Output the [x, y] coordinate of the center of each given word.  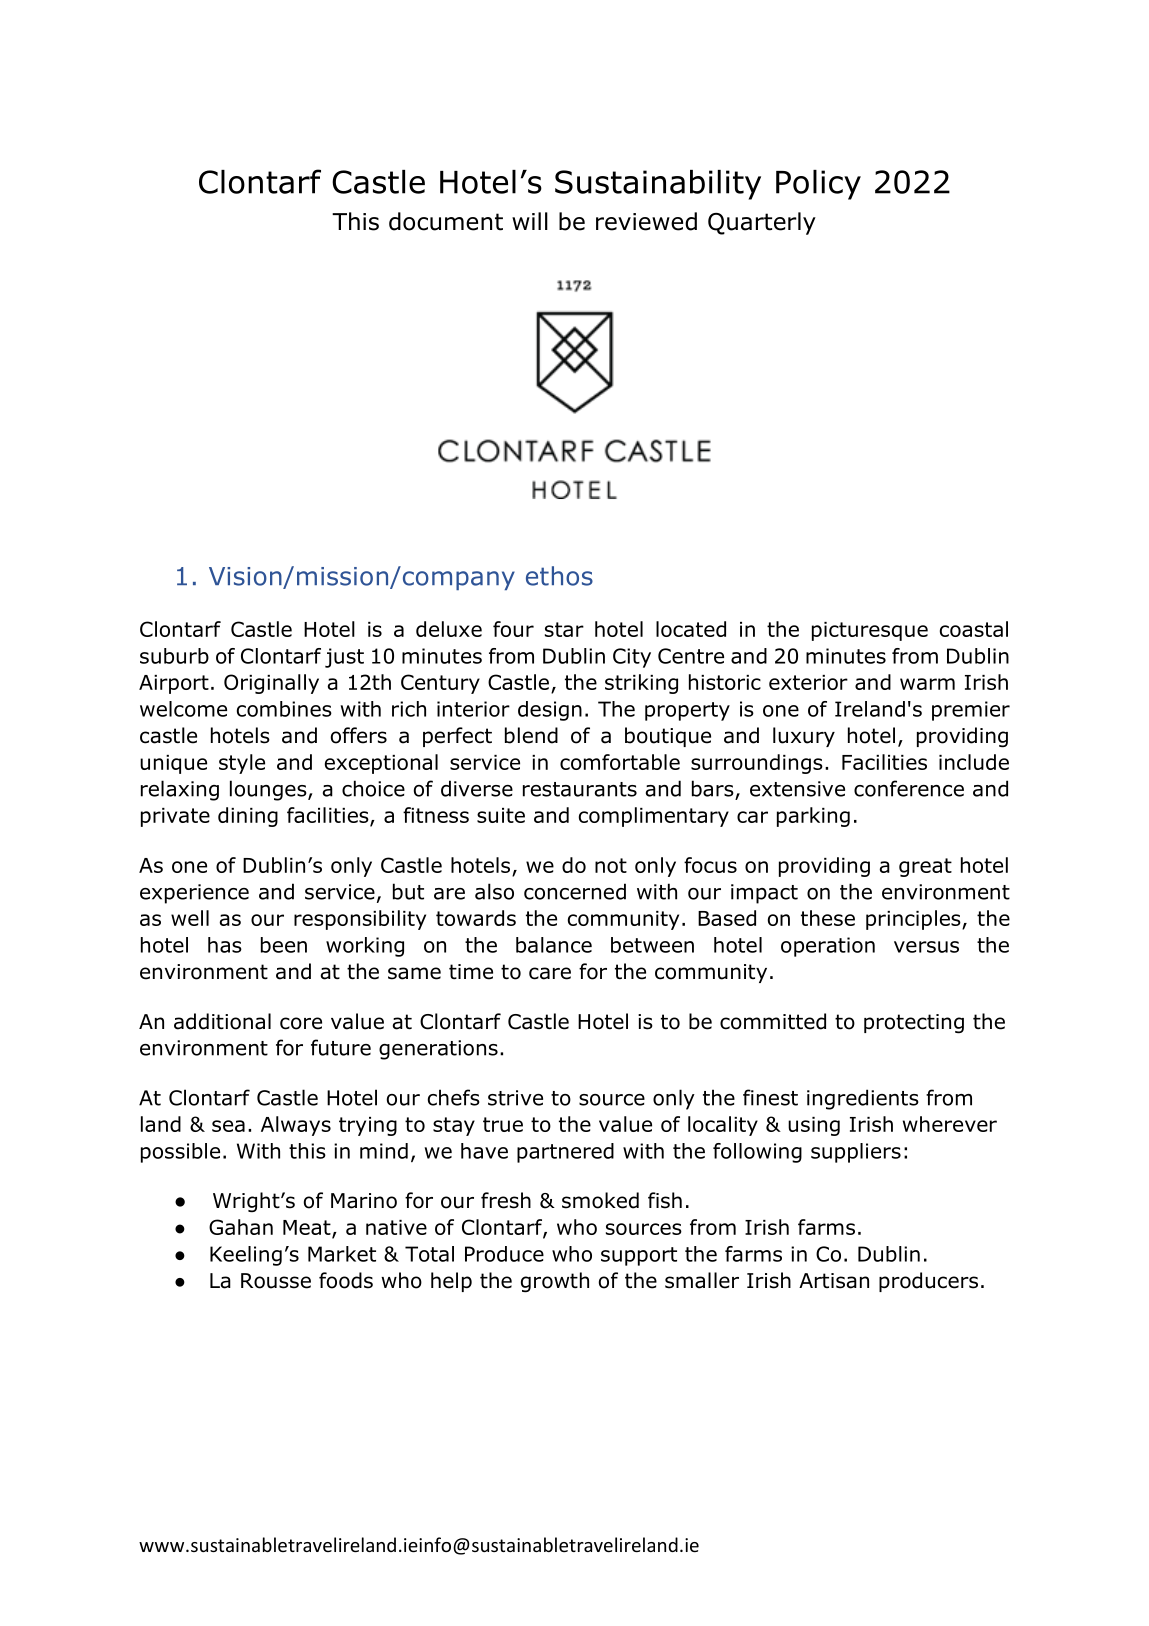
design [550, 711]
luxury [804, 737]
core [301, 1023]
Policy [818, 185]
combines [284, 709]
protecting [914, 1024]
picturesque [870, 631]
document [446, 221]
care [550, 973]
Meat [308, 1229]
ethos [559, 576]
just [344, 658]
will [530, 221]
